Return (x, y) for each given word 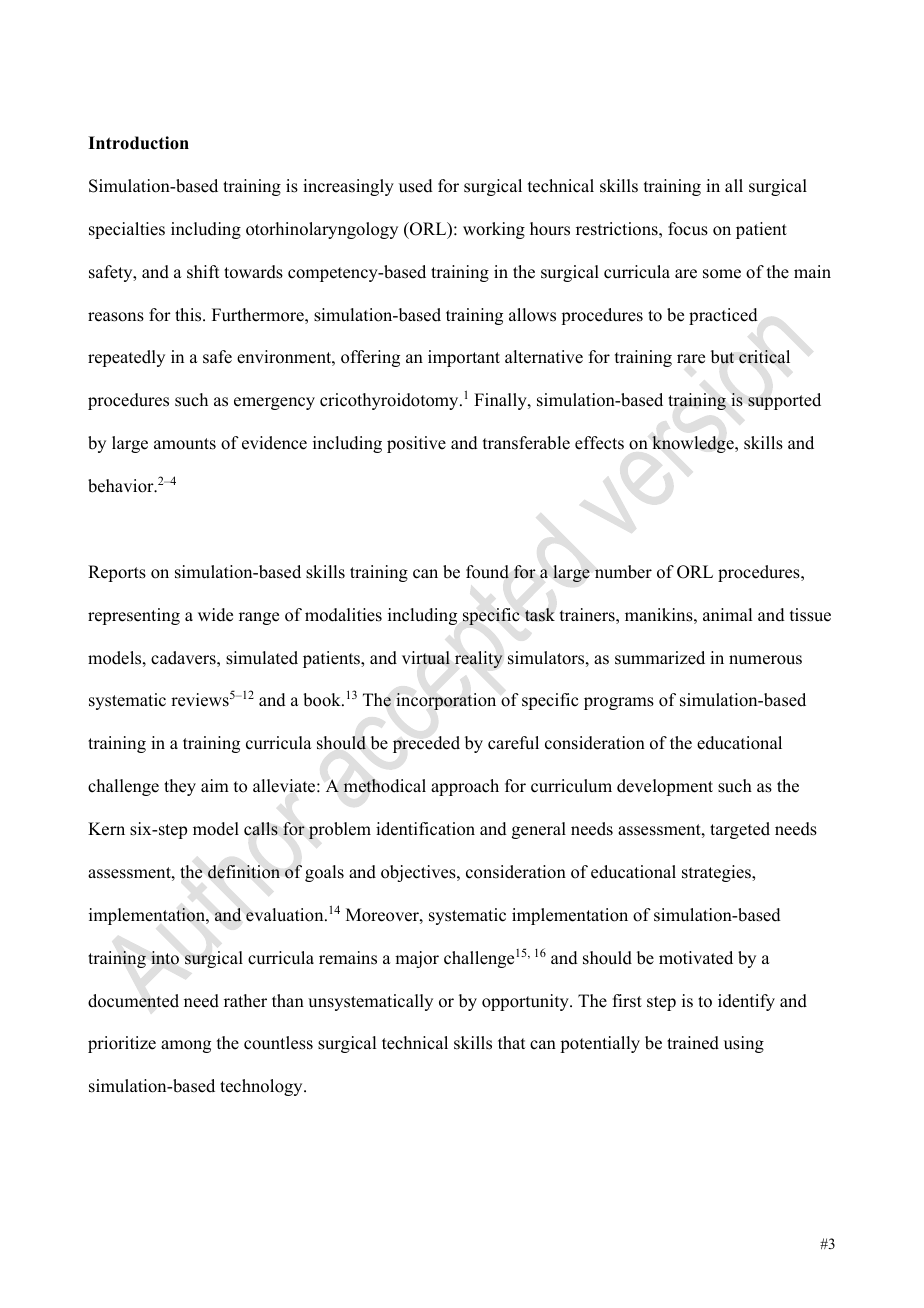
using (744, 1044)
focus (688, 229)
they (180, 787)
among (186, 1046)
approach (465, 787)
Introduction (138, 143)
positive (416, 444)
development (665, 787)
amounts (185, 444)
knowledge (694, 444)
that (511, 1042)
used (416, 186)
